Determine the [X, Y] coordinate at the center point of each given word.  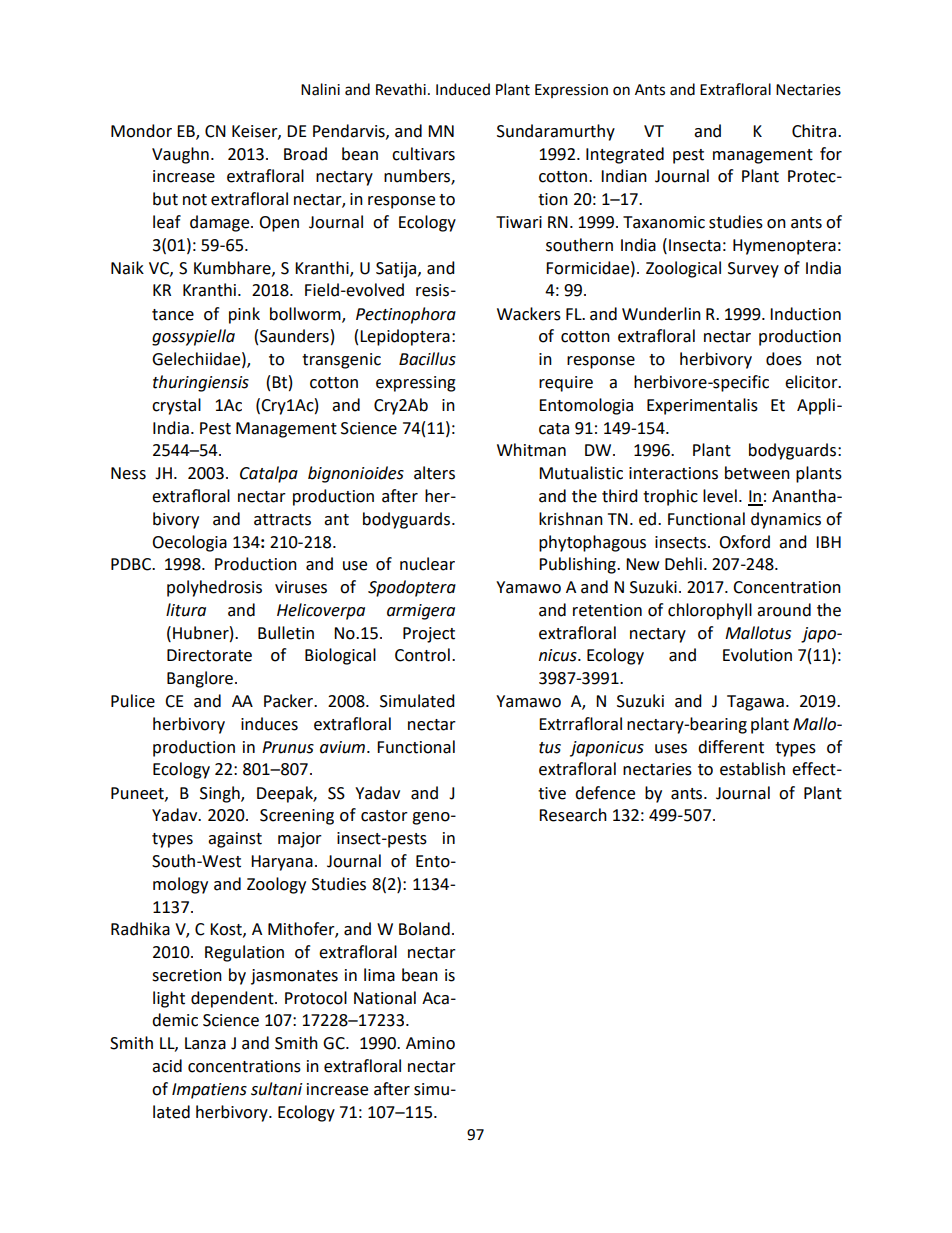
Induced [463, 89]
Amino [430, 1043]
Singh [221, 794]
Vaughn [180, 155]
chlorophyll [710, 611]
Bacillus [427, 359]
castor [384, 816]
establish [752, 769]
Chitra [814, 131]
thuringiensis [201, 383]
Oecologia [189, 543]
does [784, 359]
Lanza [205, 1043]
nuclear [427, 564]
